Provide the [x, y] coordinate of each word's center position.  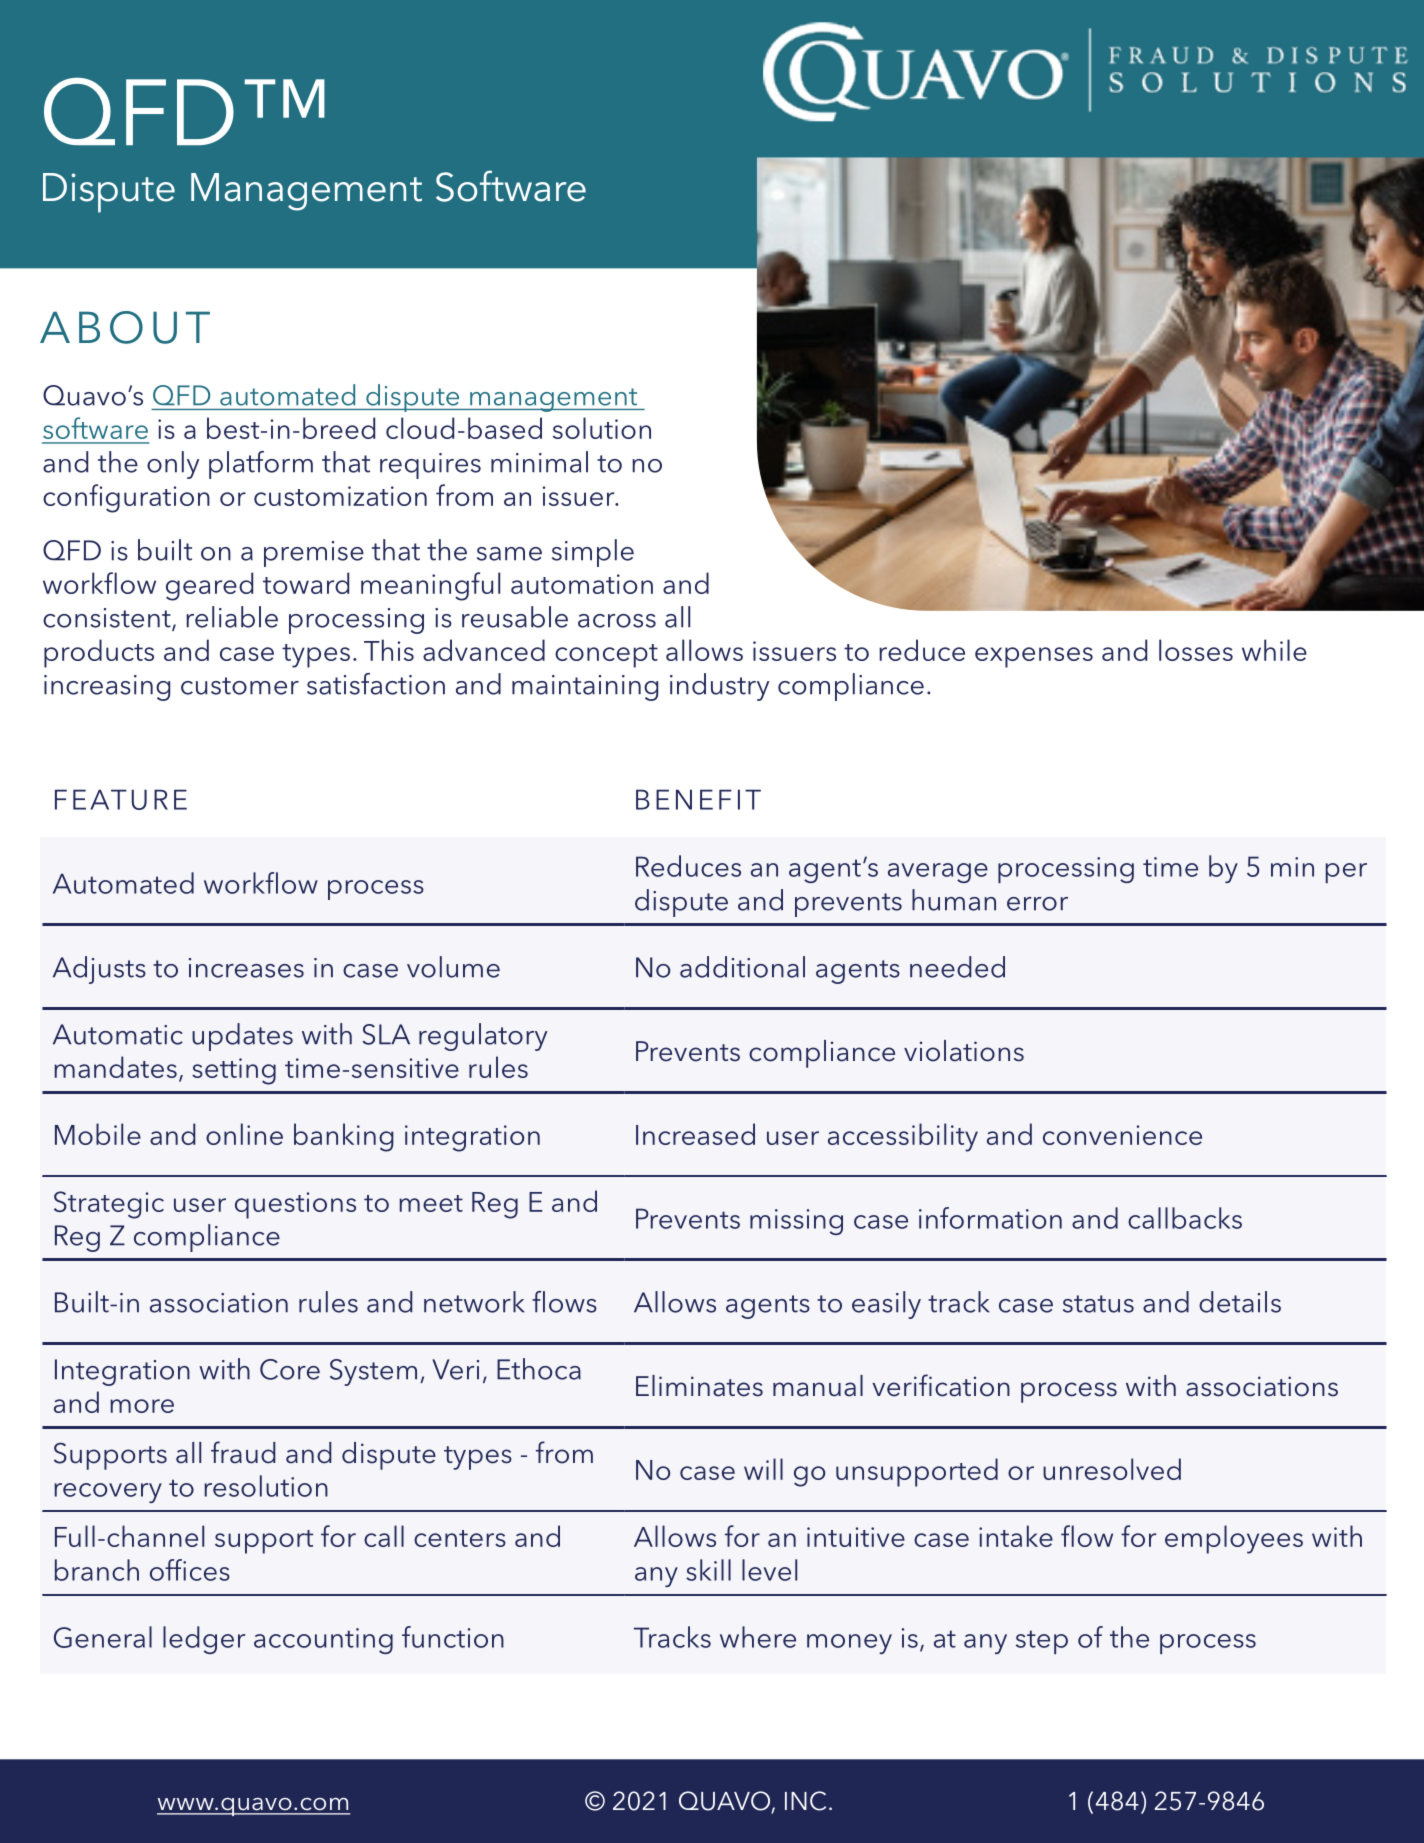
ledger [204, 1640]
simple [593, 553]
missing [796, 1222]
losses [1196, 650]
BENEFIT [698, 799]
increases [246, 968]
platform [261, 465]
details [1240, 1302]
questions [295, 1205]
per [1346, 873]
